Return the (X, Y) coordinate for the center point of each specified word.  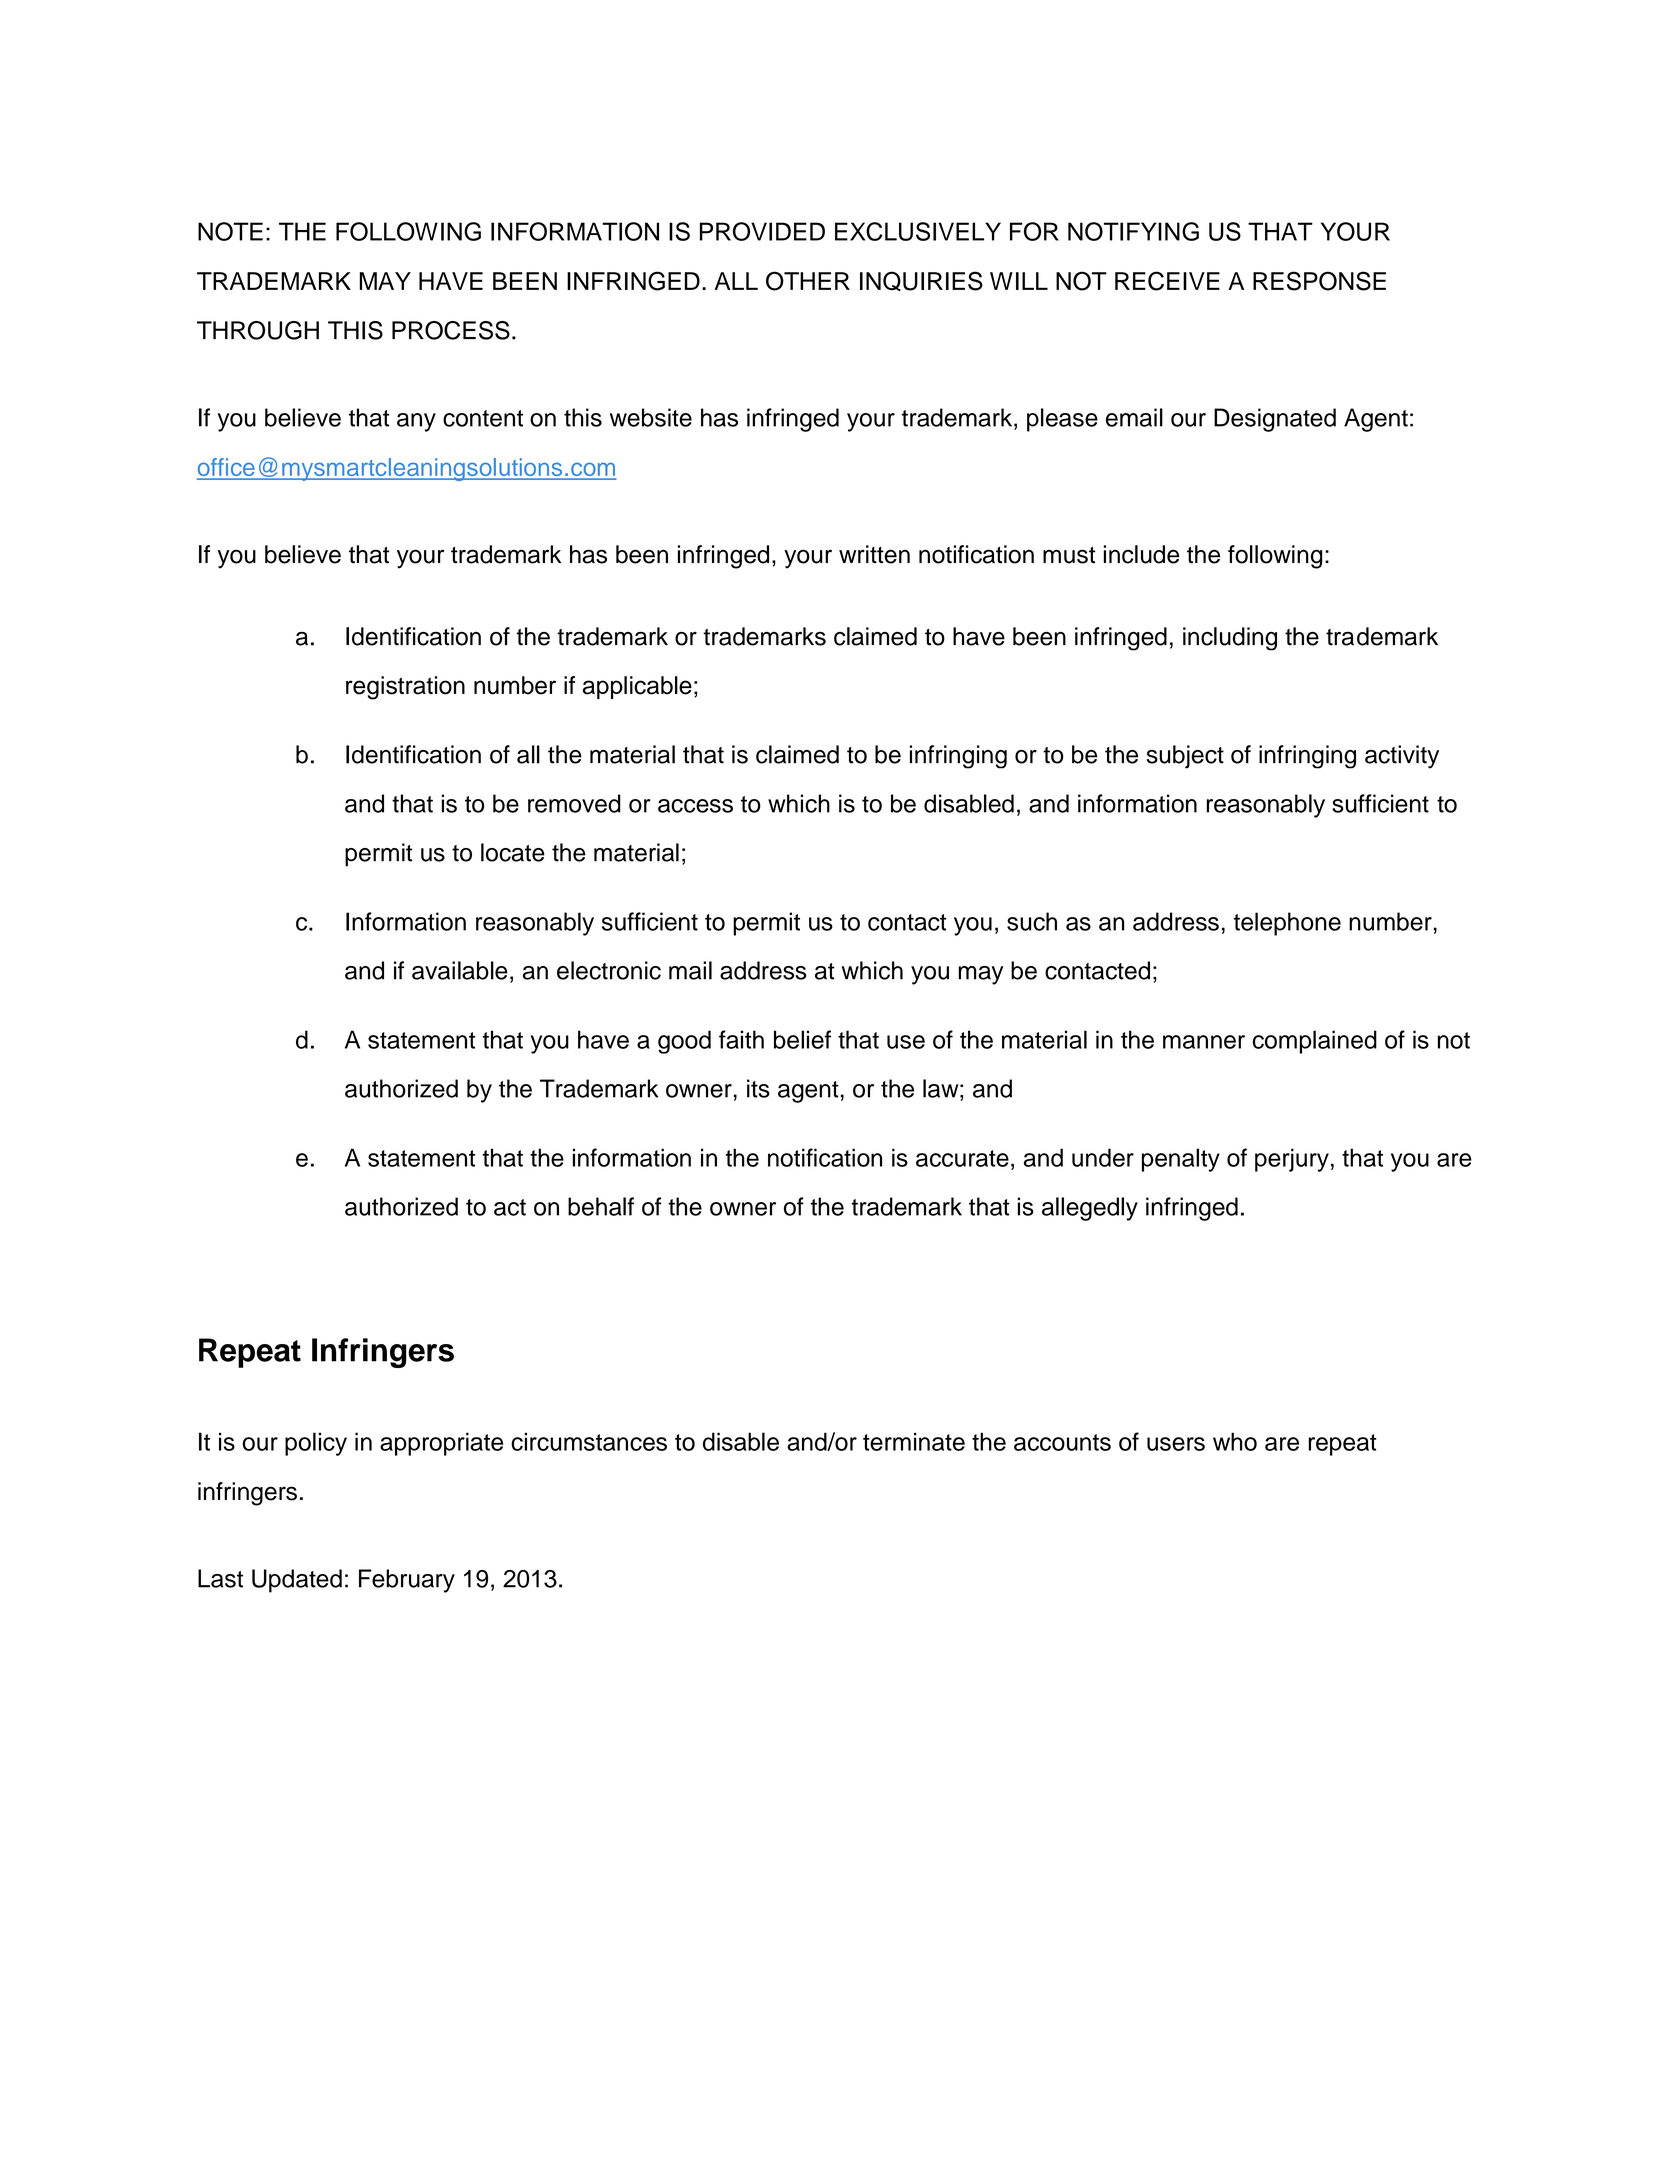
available (460, 970)
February (407, 1581)
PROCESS (451, 330)
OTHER (808, 281)
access (695, 806)
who (1235, 1441)
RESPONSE (1319, 281)
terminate (914, 1441)
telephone (1287, 924)
